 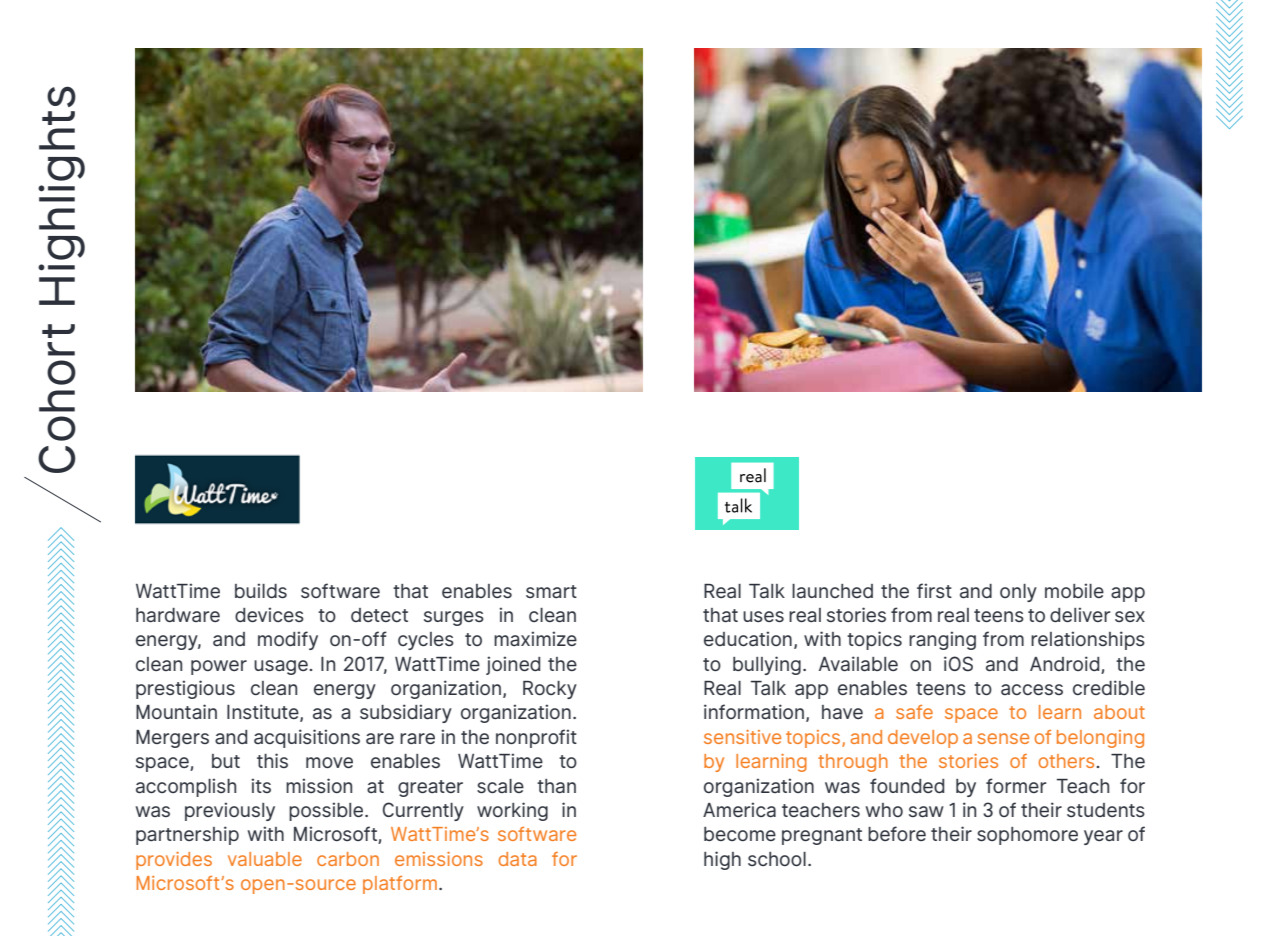 I want to click on only, so click(x=1018, y=593).
